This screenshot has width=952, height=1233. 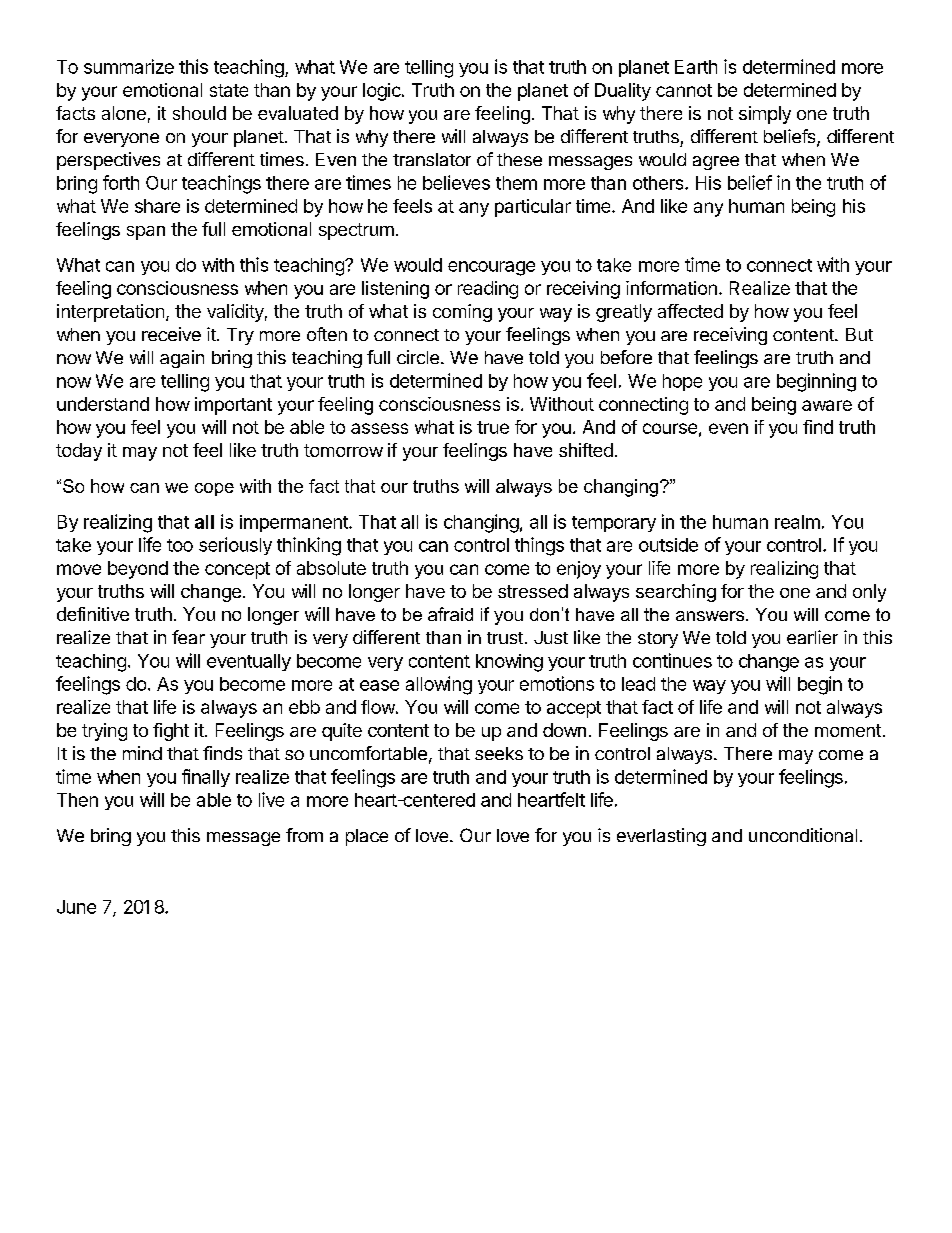 I want to click on simply, so click(x=765, y=115).
